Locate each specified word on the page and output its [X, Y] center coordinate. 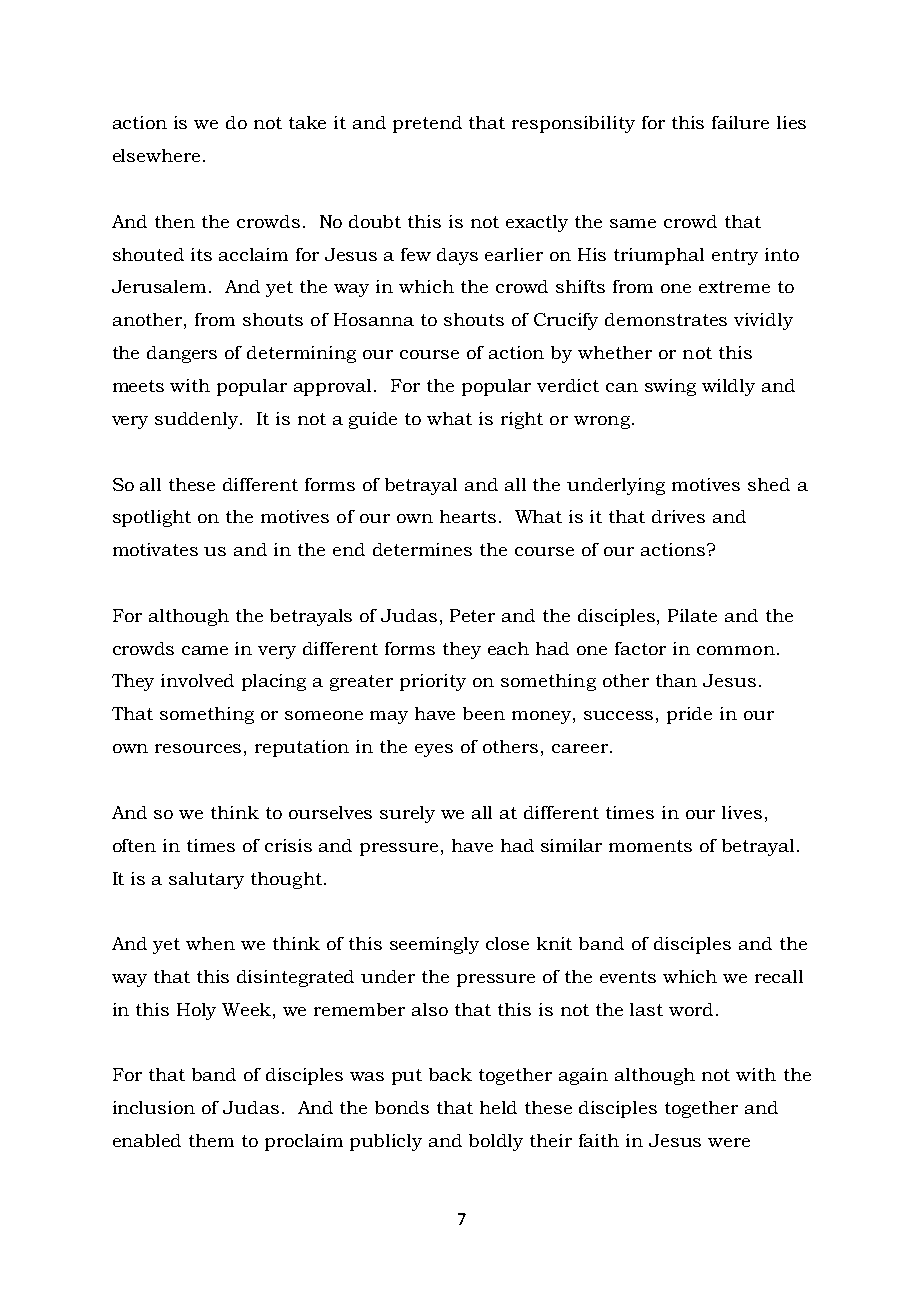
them [211, 1140]
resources [198, 748]
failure [740, 122]
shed [769, 484]
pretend [427, 124]
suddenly [198, 420]
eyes [434, 750]
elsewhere [156, 155]
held [498, 1107]
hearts [468, 516]
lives [742, 812]
